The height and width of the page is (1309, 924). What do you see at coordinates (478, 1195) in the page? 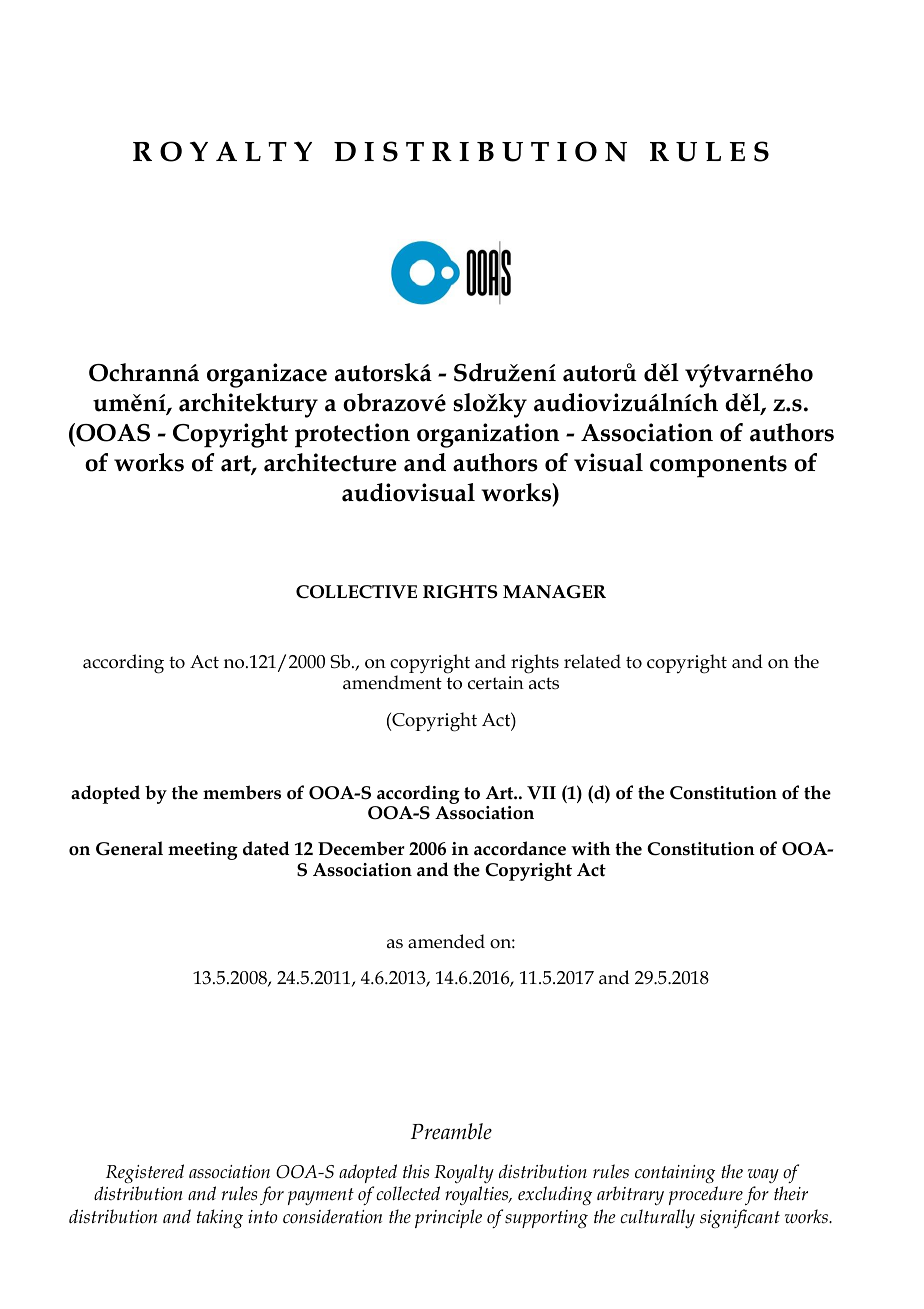
I see `royalties` at bounding box center [478, 1195].
